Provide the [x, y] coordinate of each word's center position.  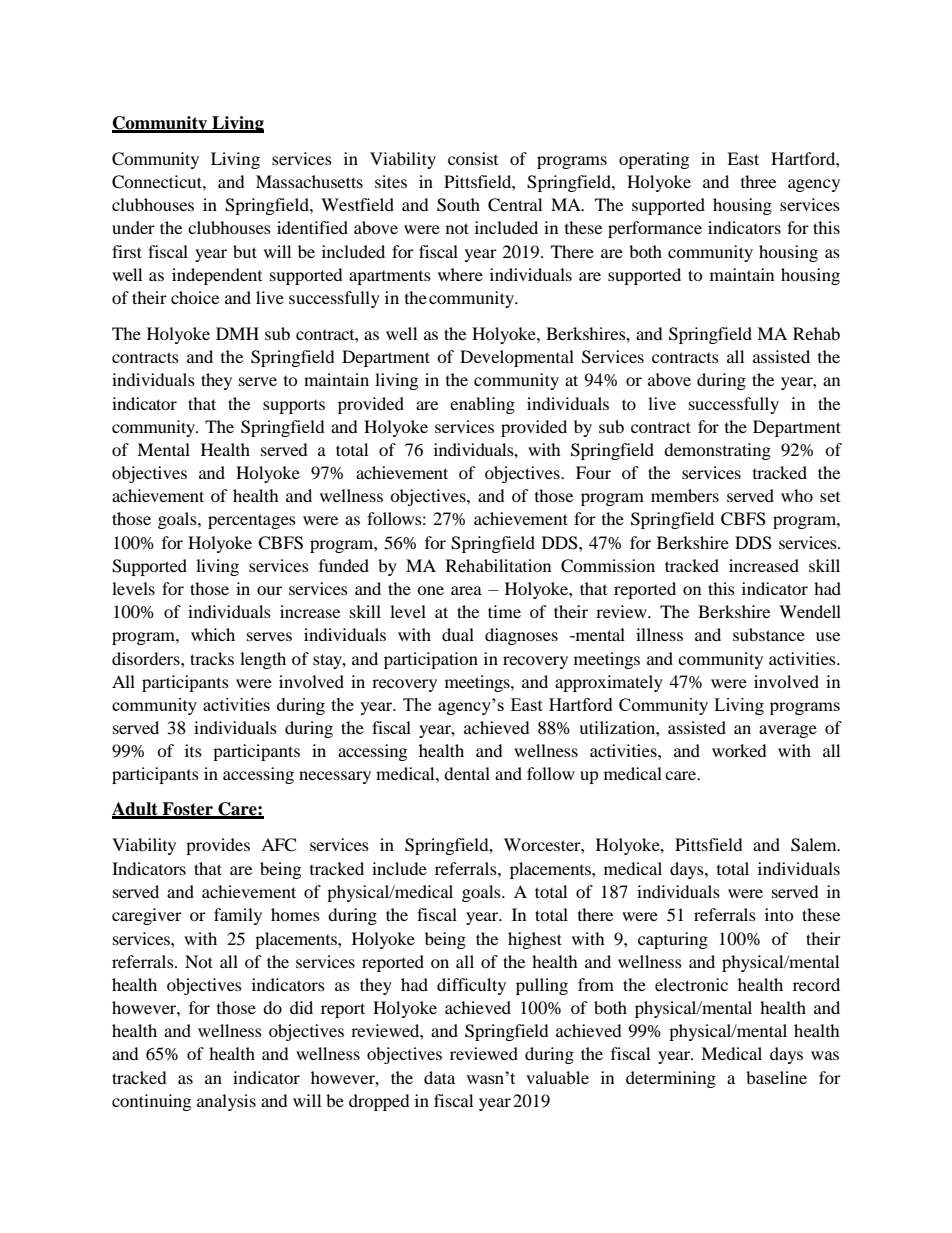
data [439, 1077]
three [758, 181]
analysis [226, 1102]
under [133, 227]
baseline [776, 1077]
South [458, 205]
